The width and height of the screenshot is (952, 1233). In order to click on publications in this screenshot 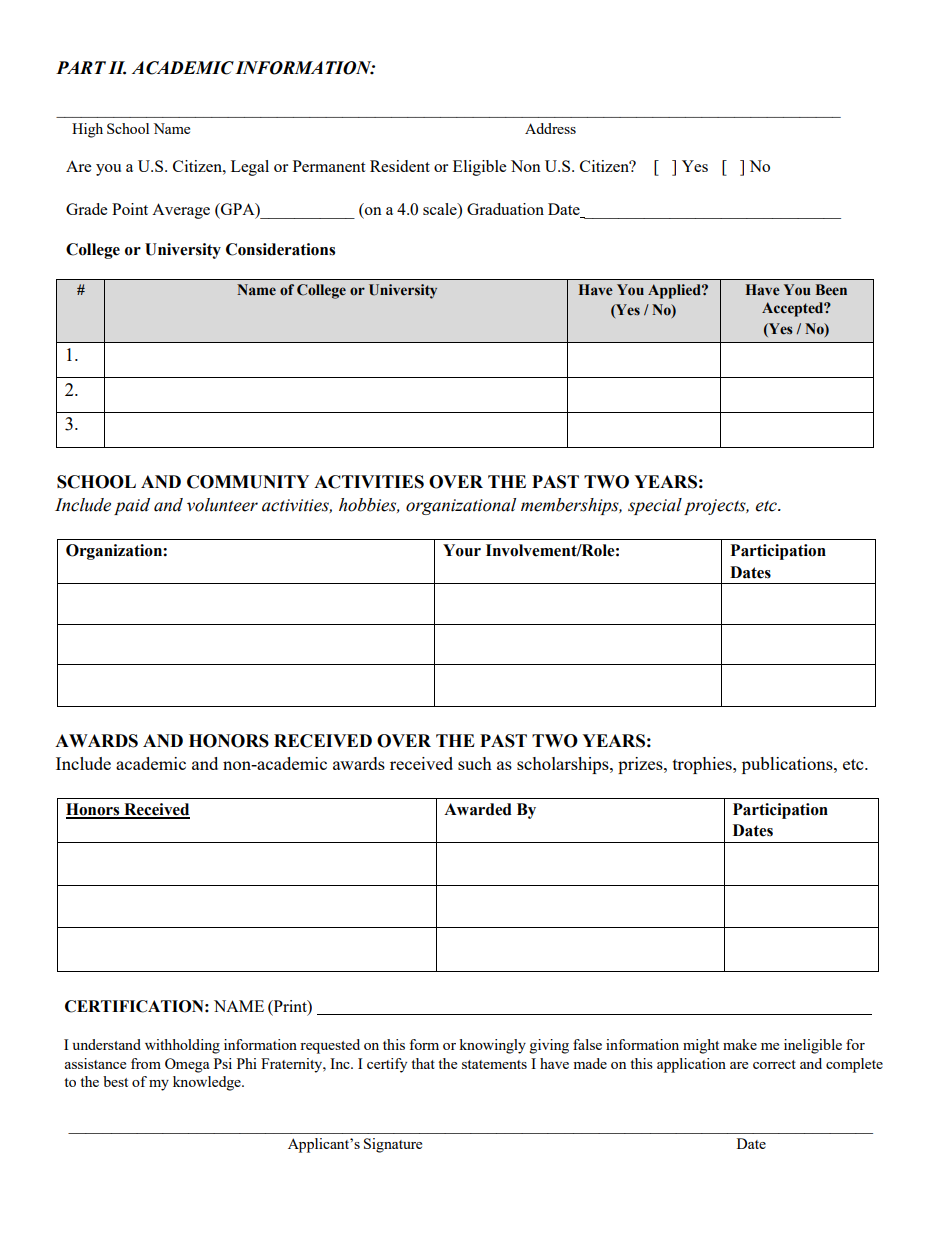, I will do `click(788, 765)`.
